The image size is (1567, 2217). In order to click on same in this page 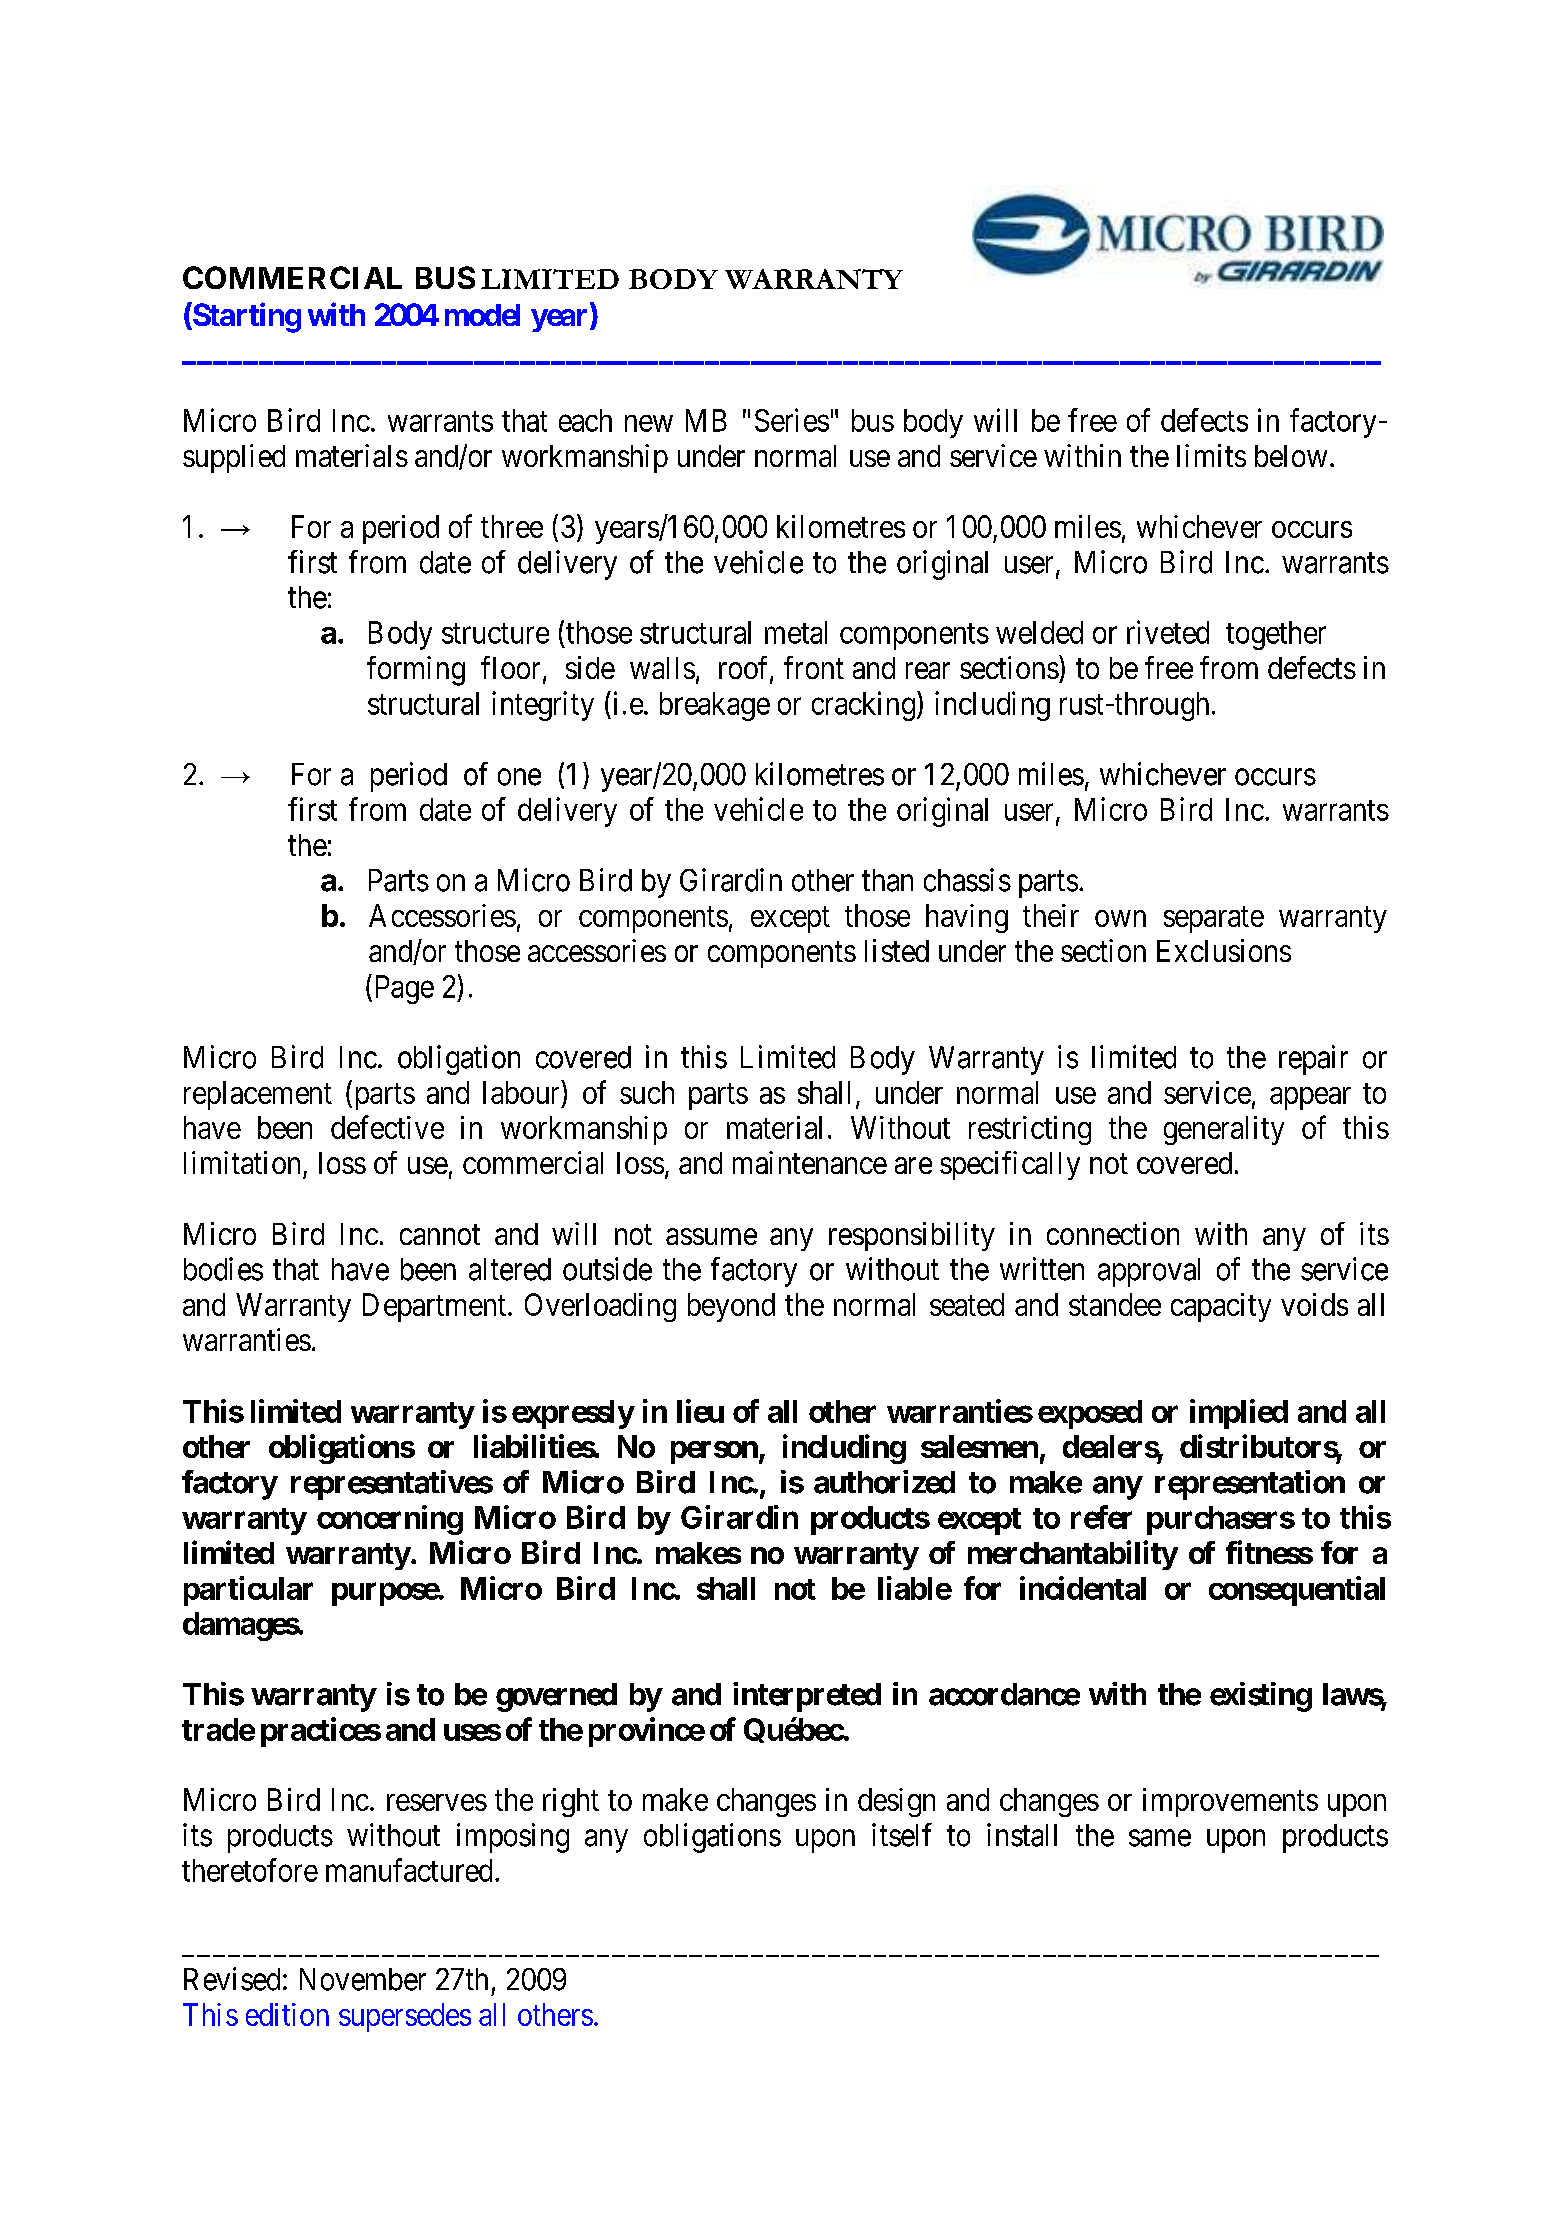, I will do `click(1160, 1838)`.
